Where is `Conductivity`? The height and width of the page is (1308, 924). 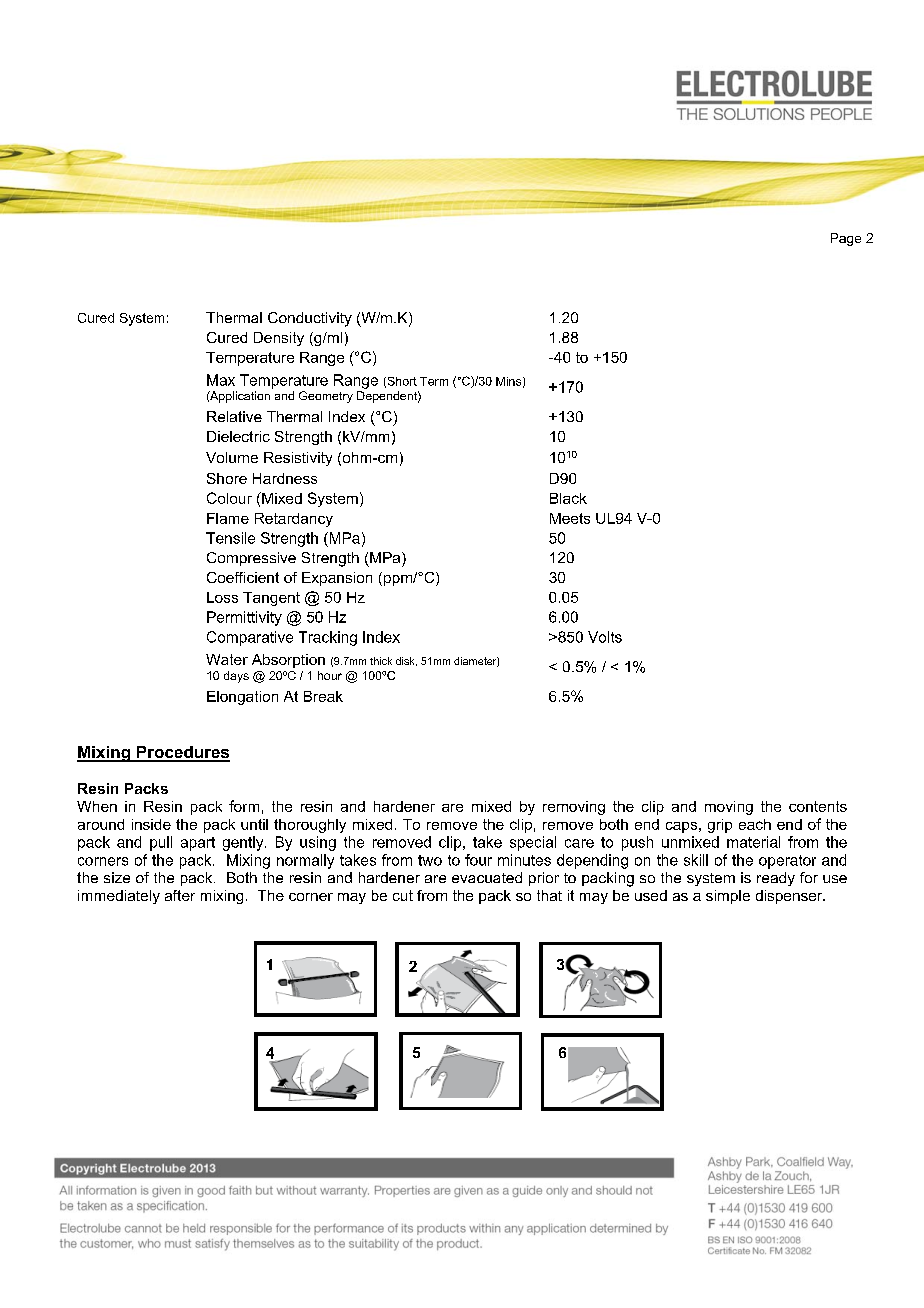 Conductivity is located at coordinates (310, 319).
